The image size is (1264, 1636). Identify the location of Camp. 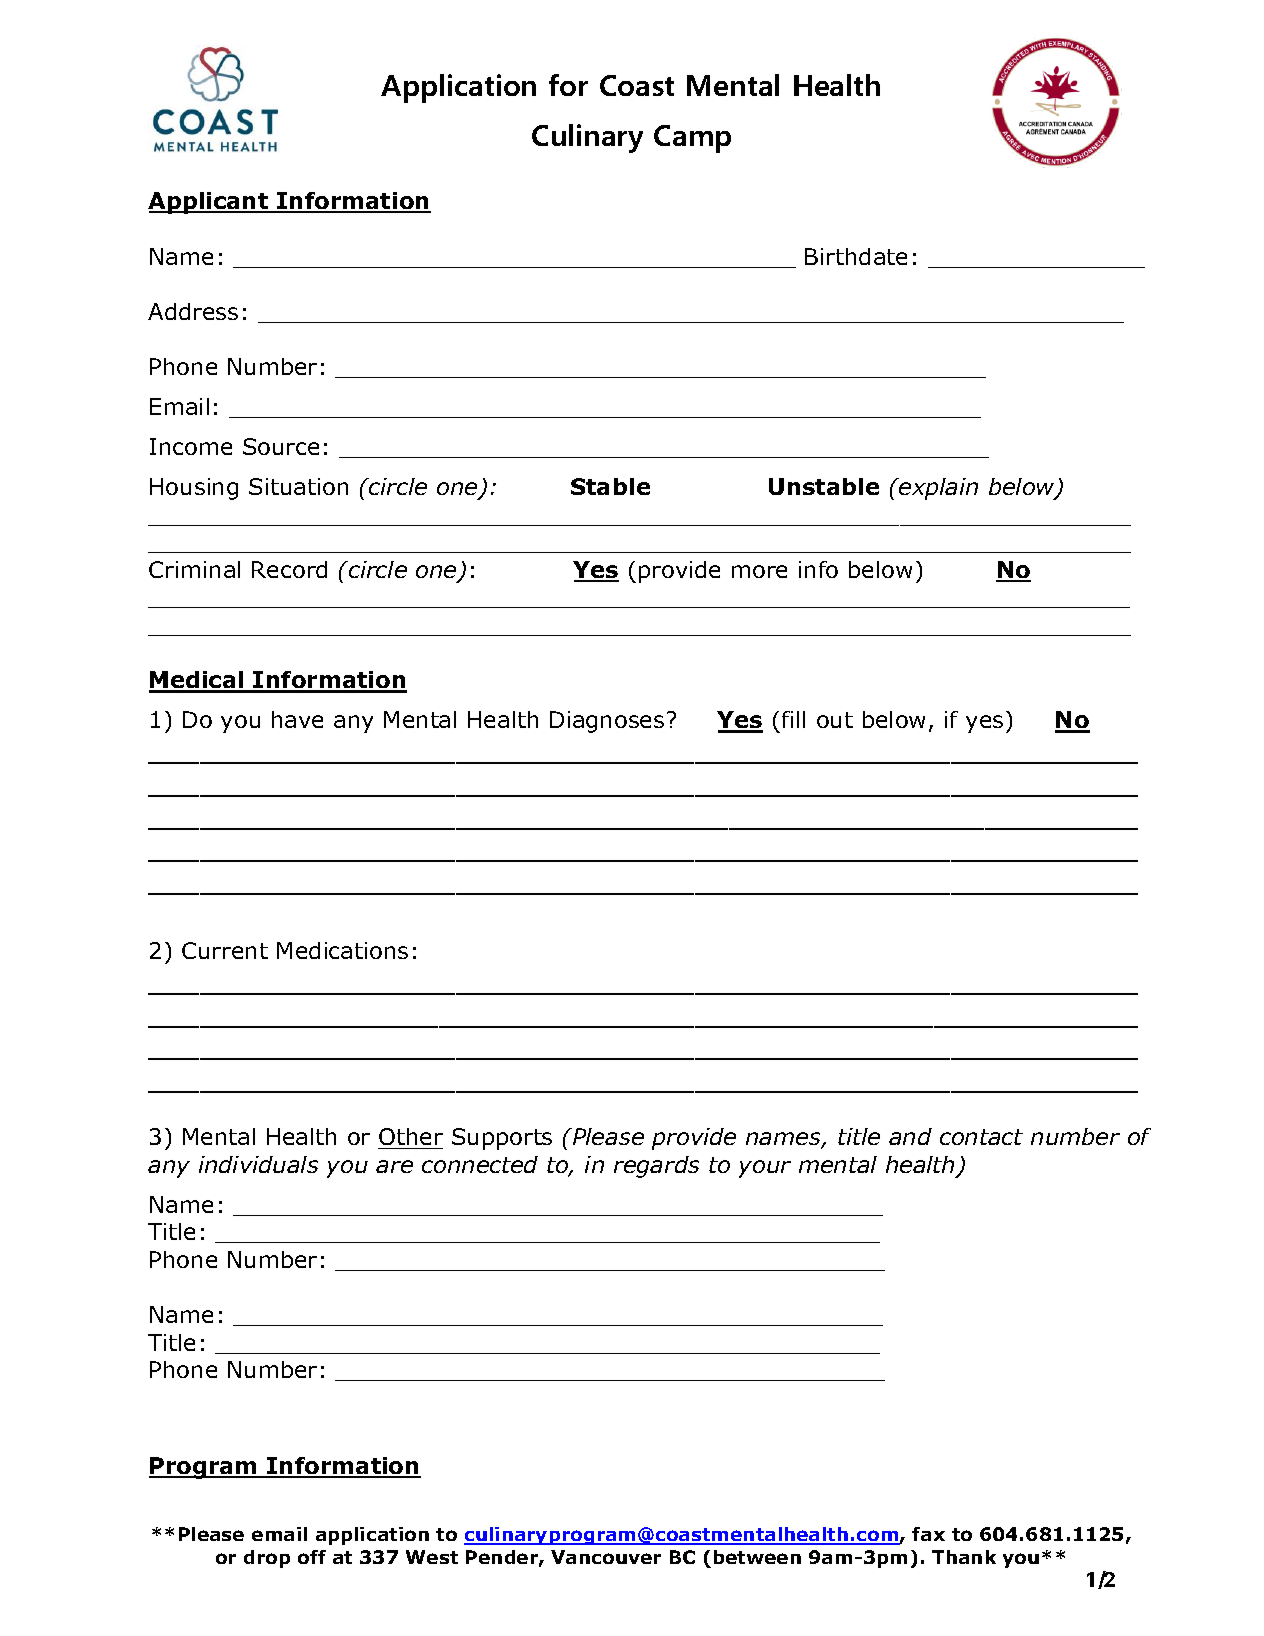
(692, 139).
